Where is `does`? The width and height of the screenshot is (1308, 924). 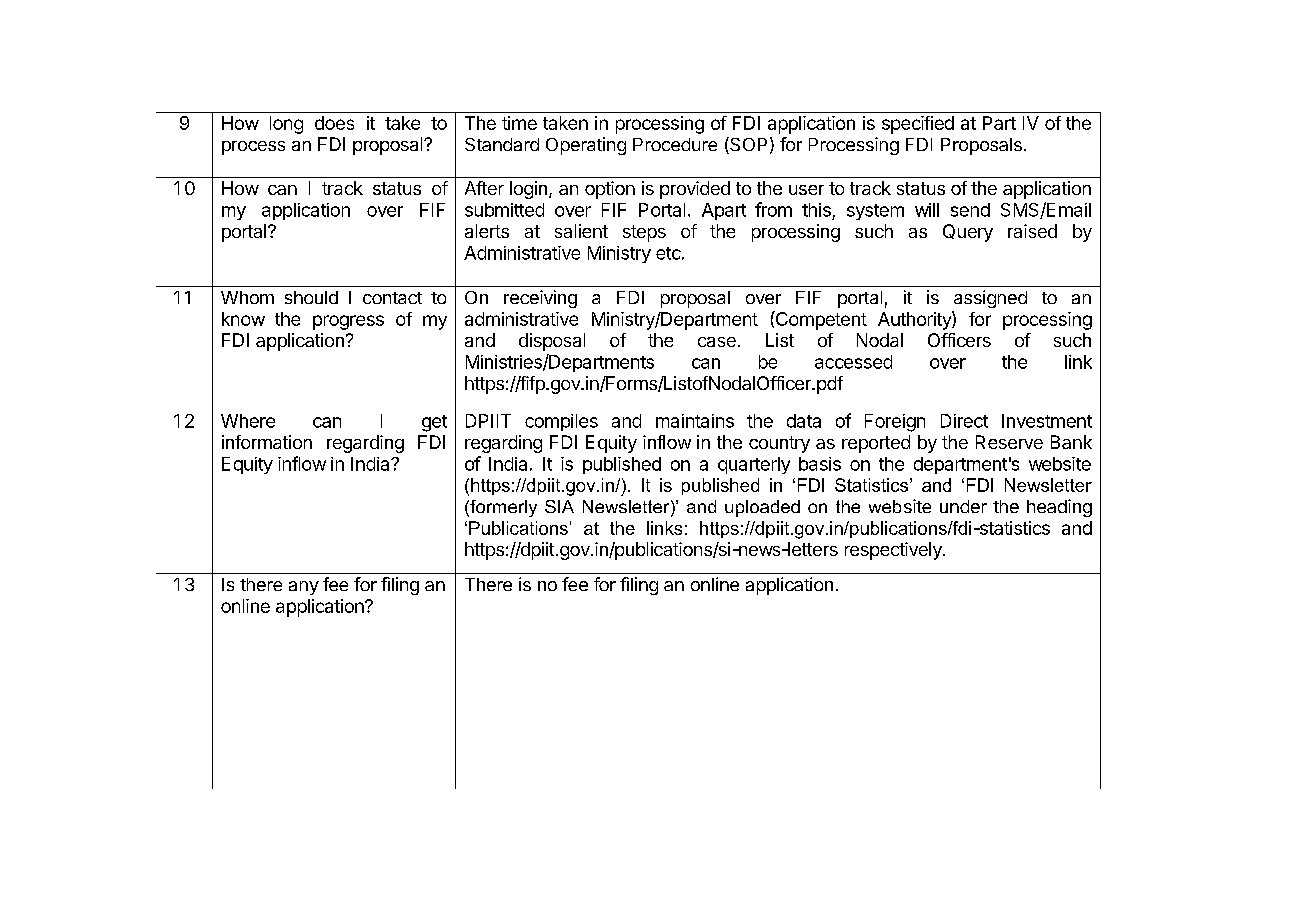 does is located at coordinates (334, 123).
